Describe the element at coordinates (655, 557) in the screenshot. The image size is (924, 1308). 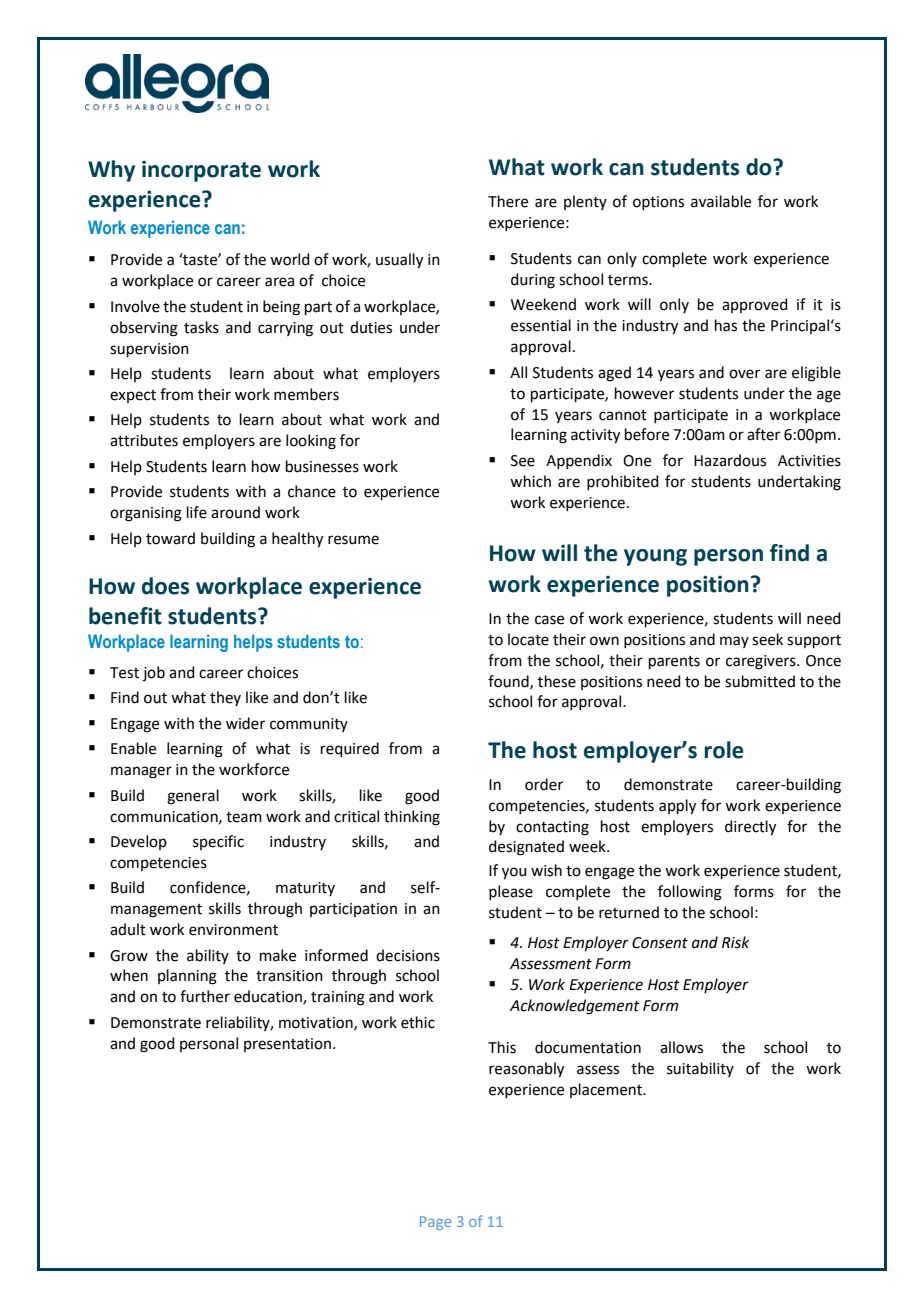
I see `young` at that location.
